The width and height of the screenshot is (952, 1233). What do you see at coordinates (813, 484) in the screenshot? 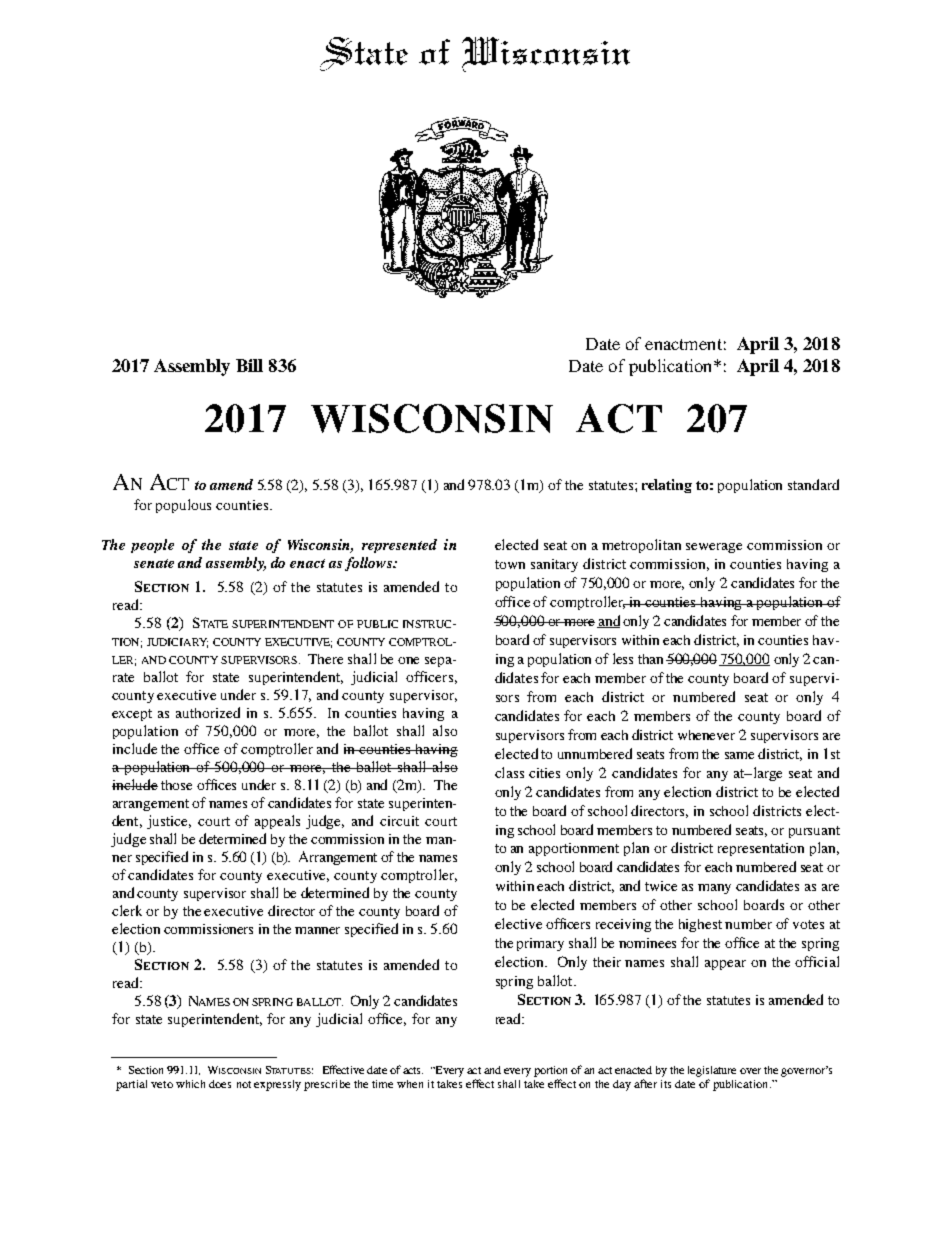
I see `standard` at bounding box center [813, 484].
